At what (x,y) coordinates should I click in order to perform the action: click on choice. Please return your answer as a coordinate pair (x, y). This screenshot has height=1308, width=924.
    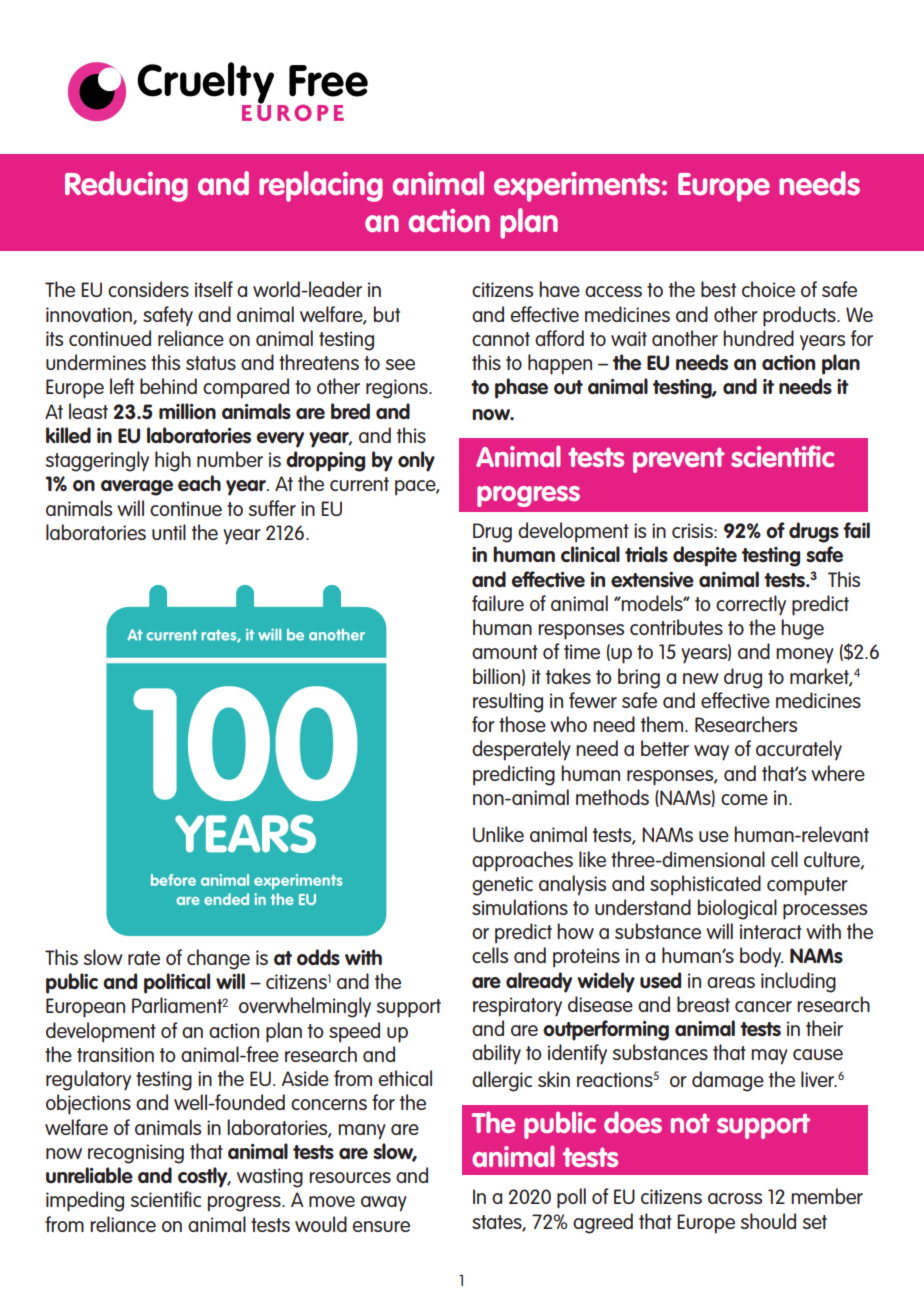
    Looking at the image, I should click on (768, 289).
